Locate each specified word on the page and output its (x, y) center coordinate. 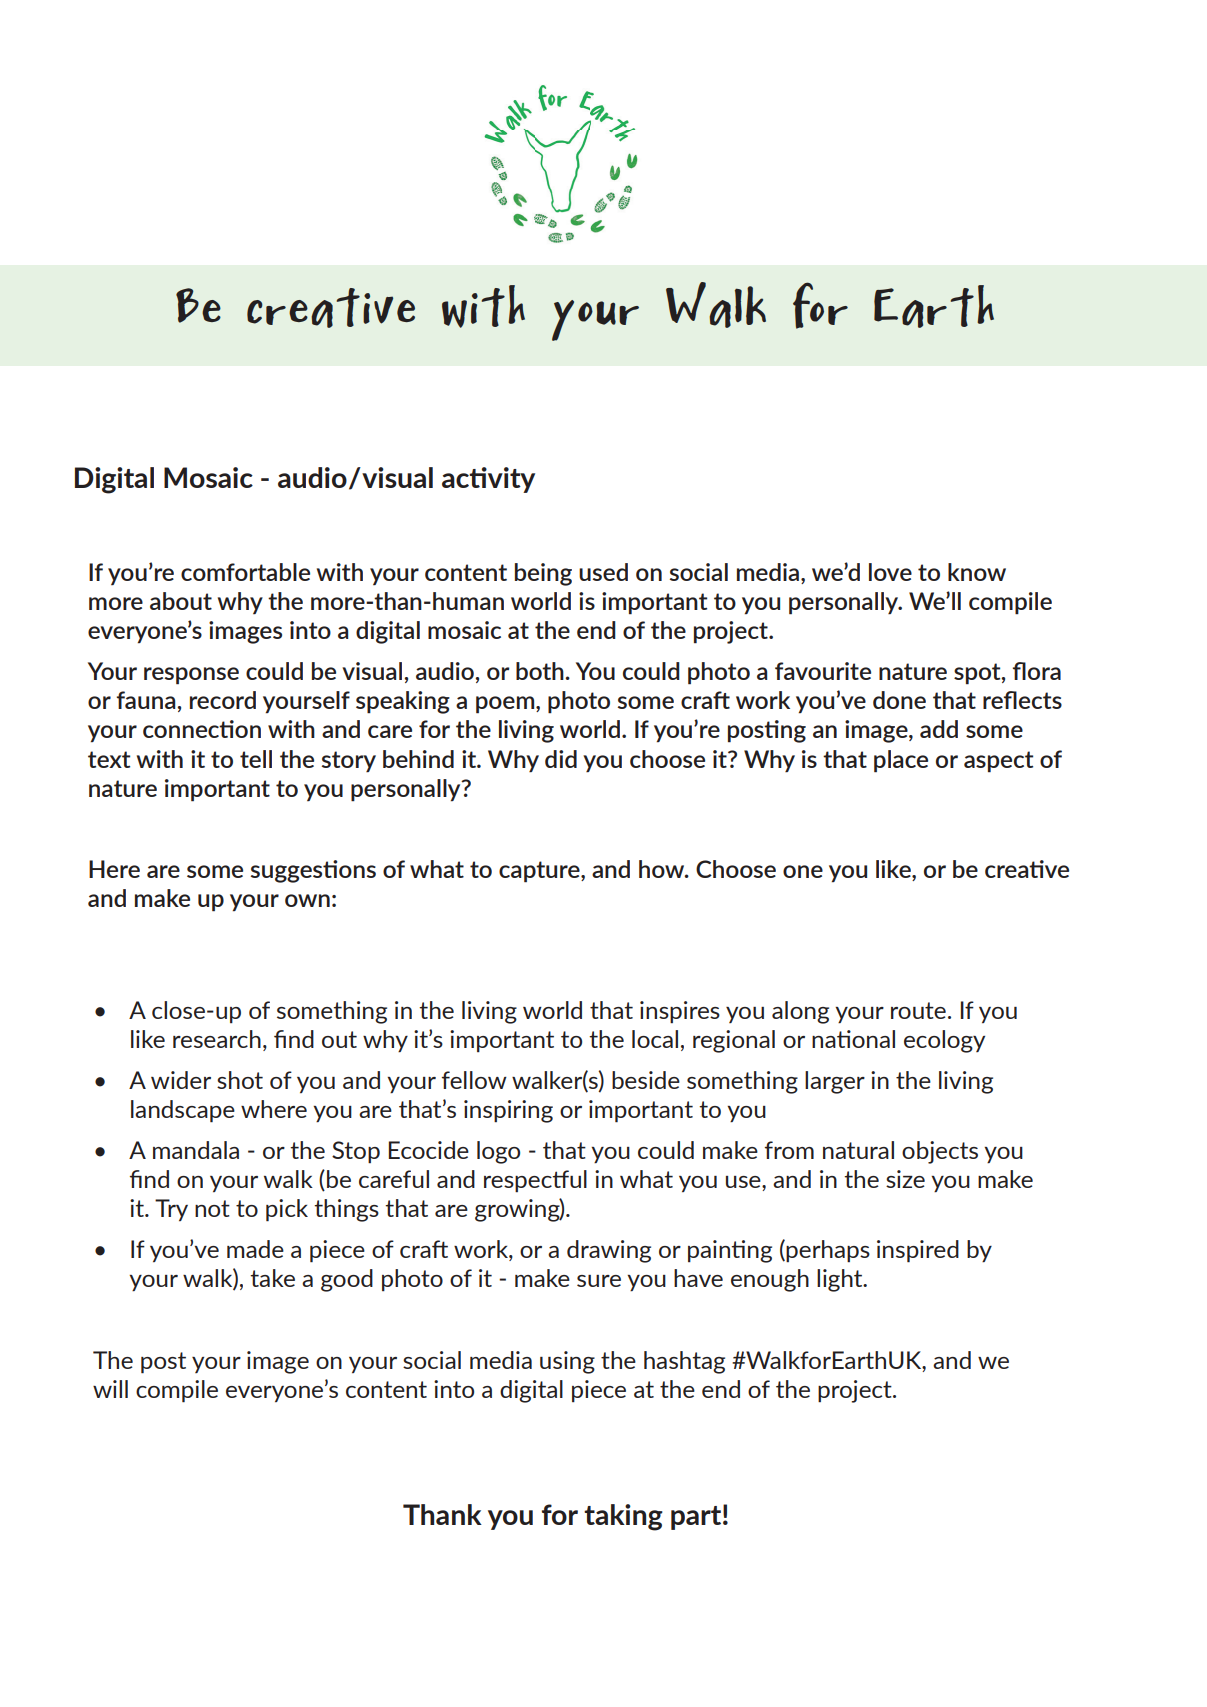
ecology (944, 1041)
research (217, 1039)
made (255, 1249)
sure (599, 1281)
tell (256, 759)
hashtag (684, 1362)
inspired (918, 1251)
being (543, 574)
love (890, 572)
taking (623, 1517)
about (181, 601)
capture (540, 872)
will (110, 1389)
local (655, 1039)
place (901, 761)
